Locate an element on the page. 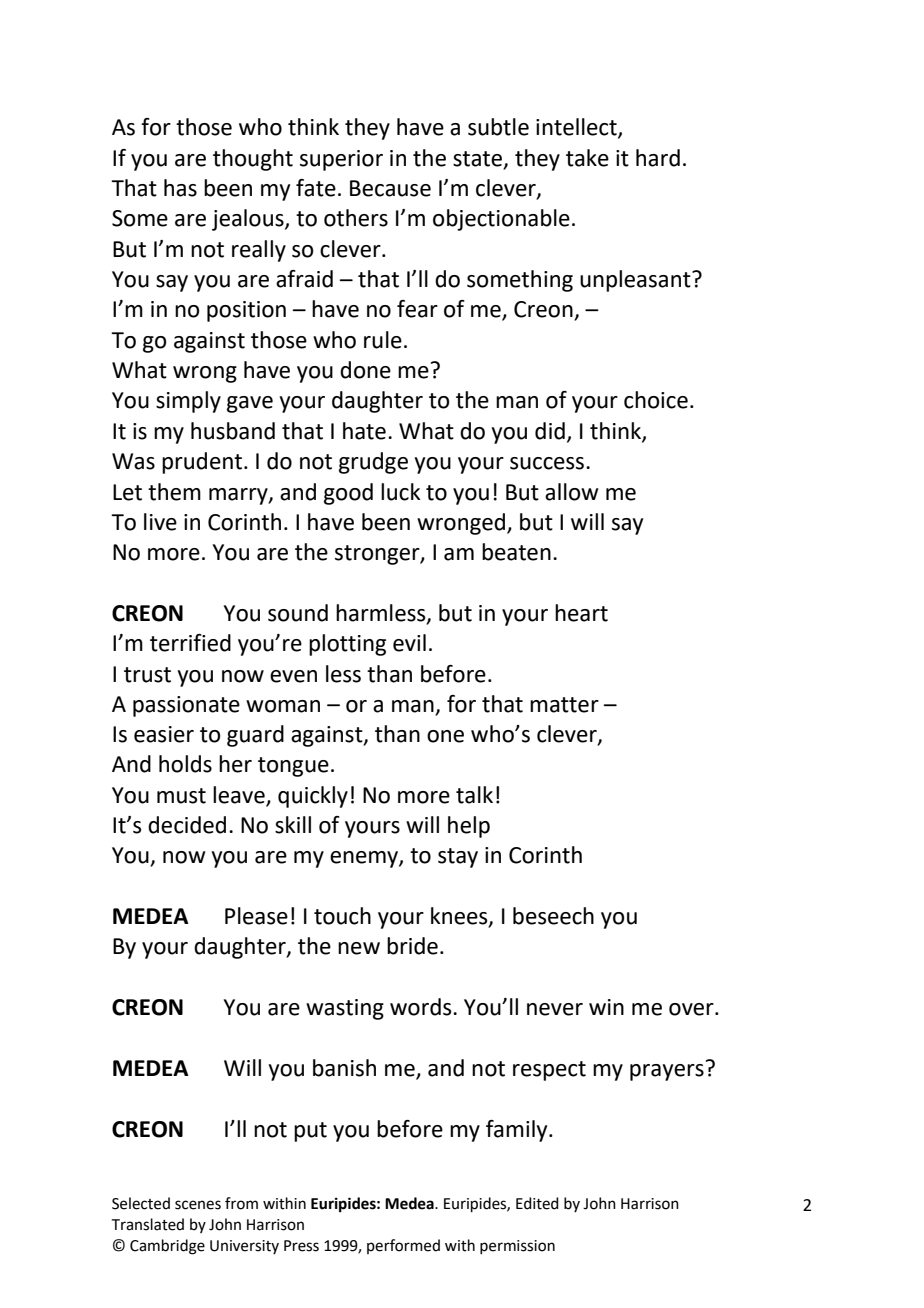  Please is located at coordinates (256, 916).
